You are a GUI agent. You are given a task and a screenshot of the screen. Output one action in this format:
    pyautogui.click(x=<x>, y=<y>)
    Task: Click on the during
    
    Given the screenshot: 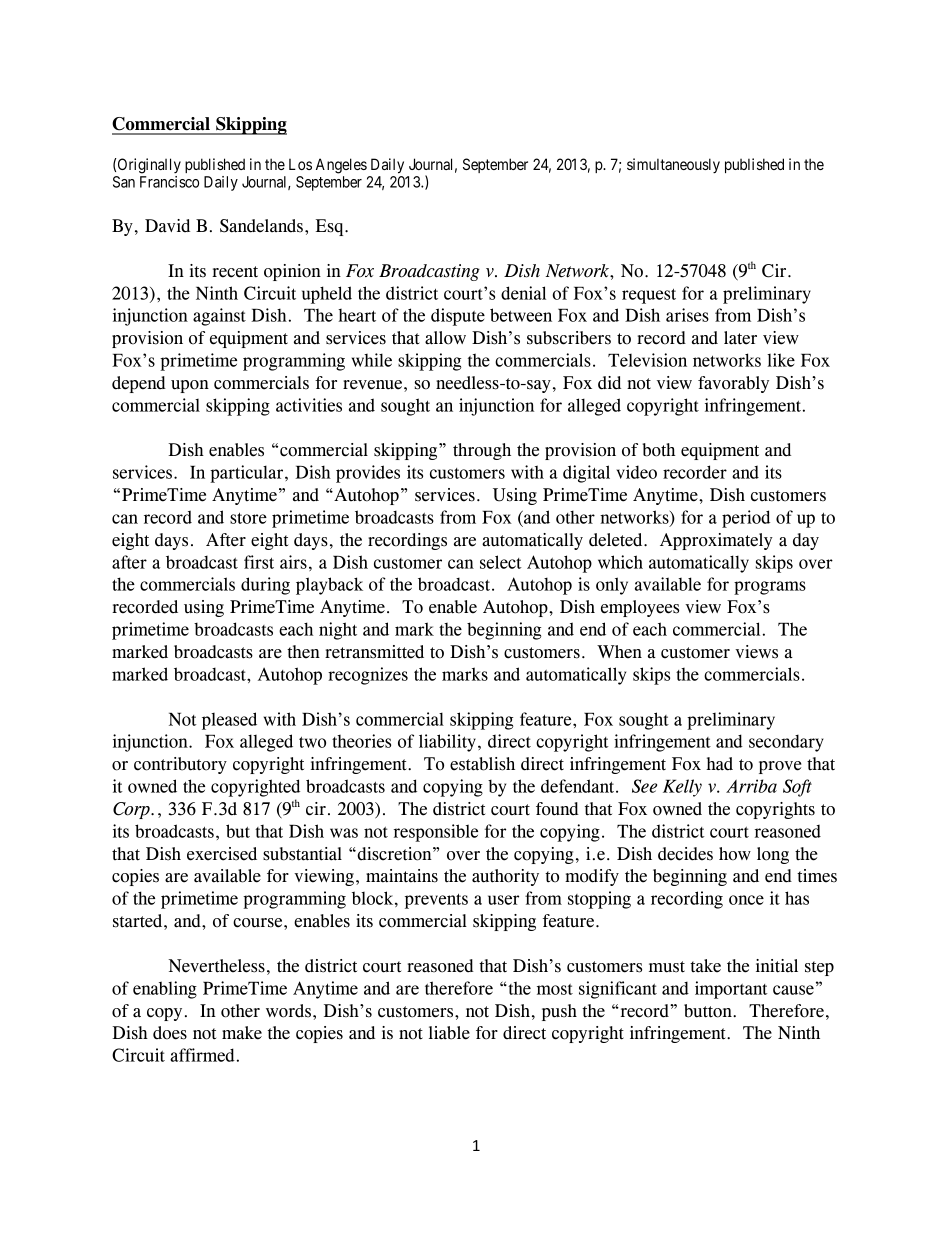 What is the action you would take?
    pyautogui.click(x=265, y=586)
